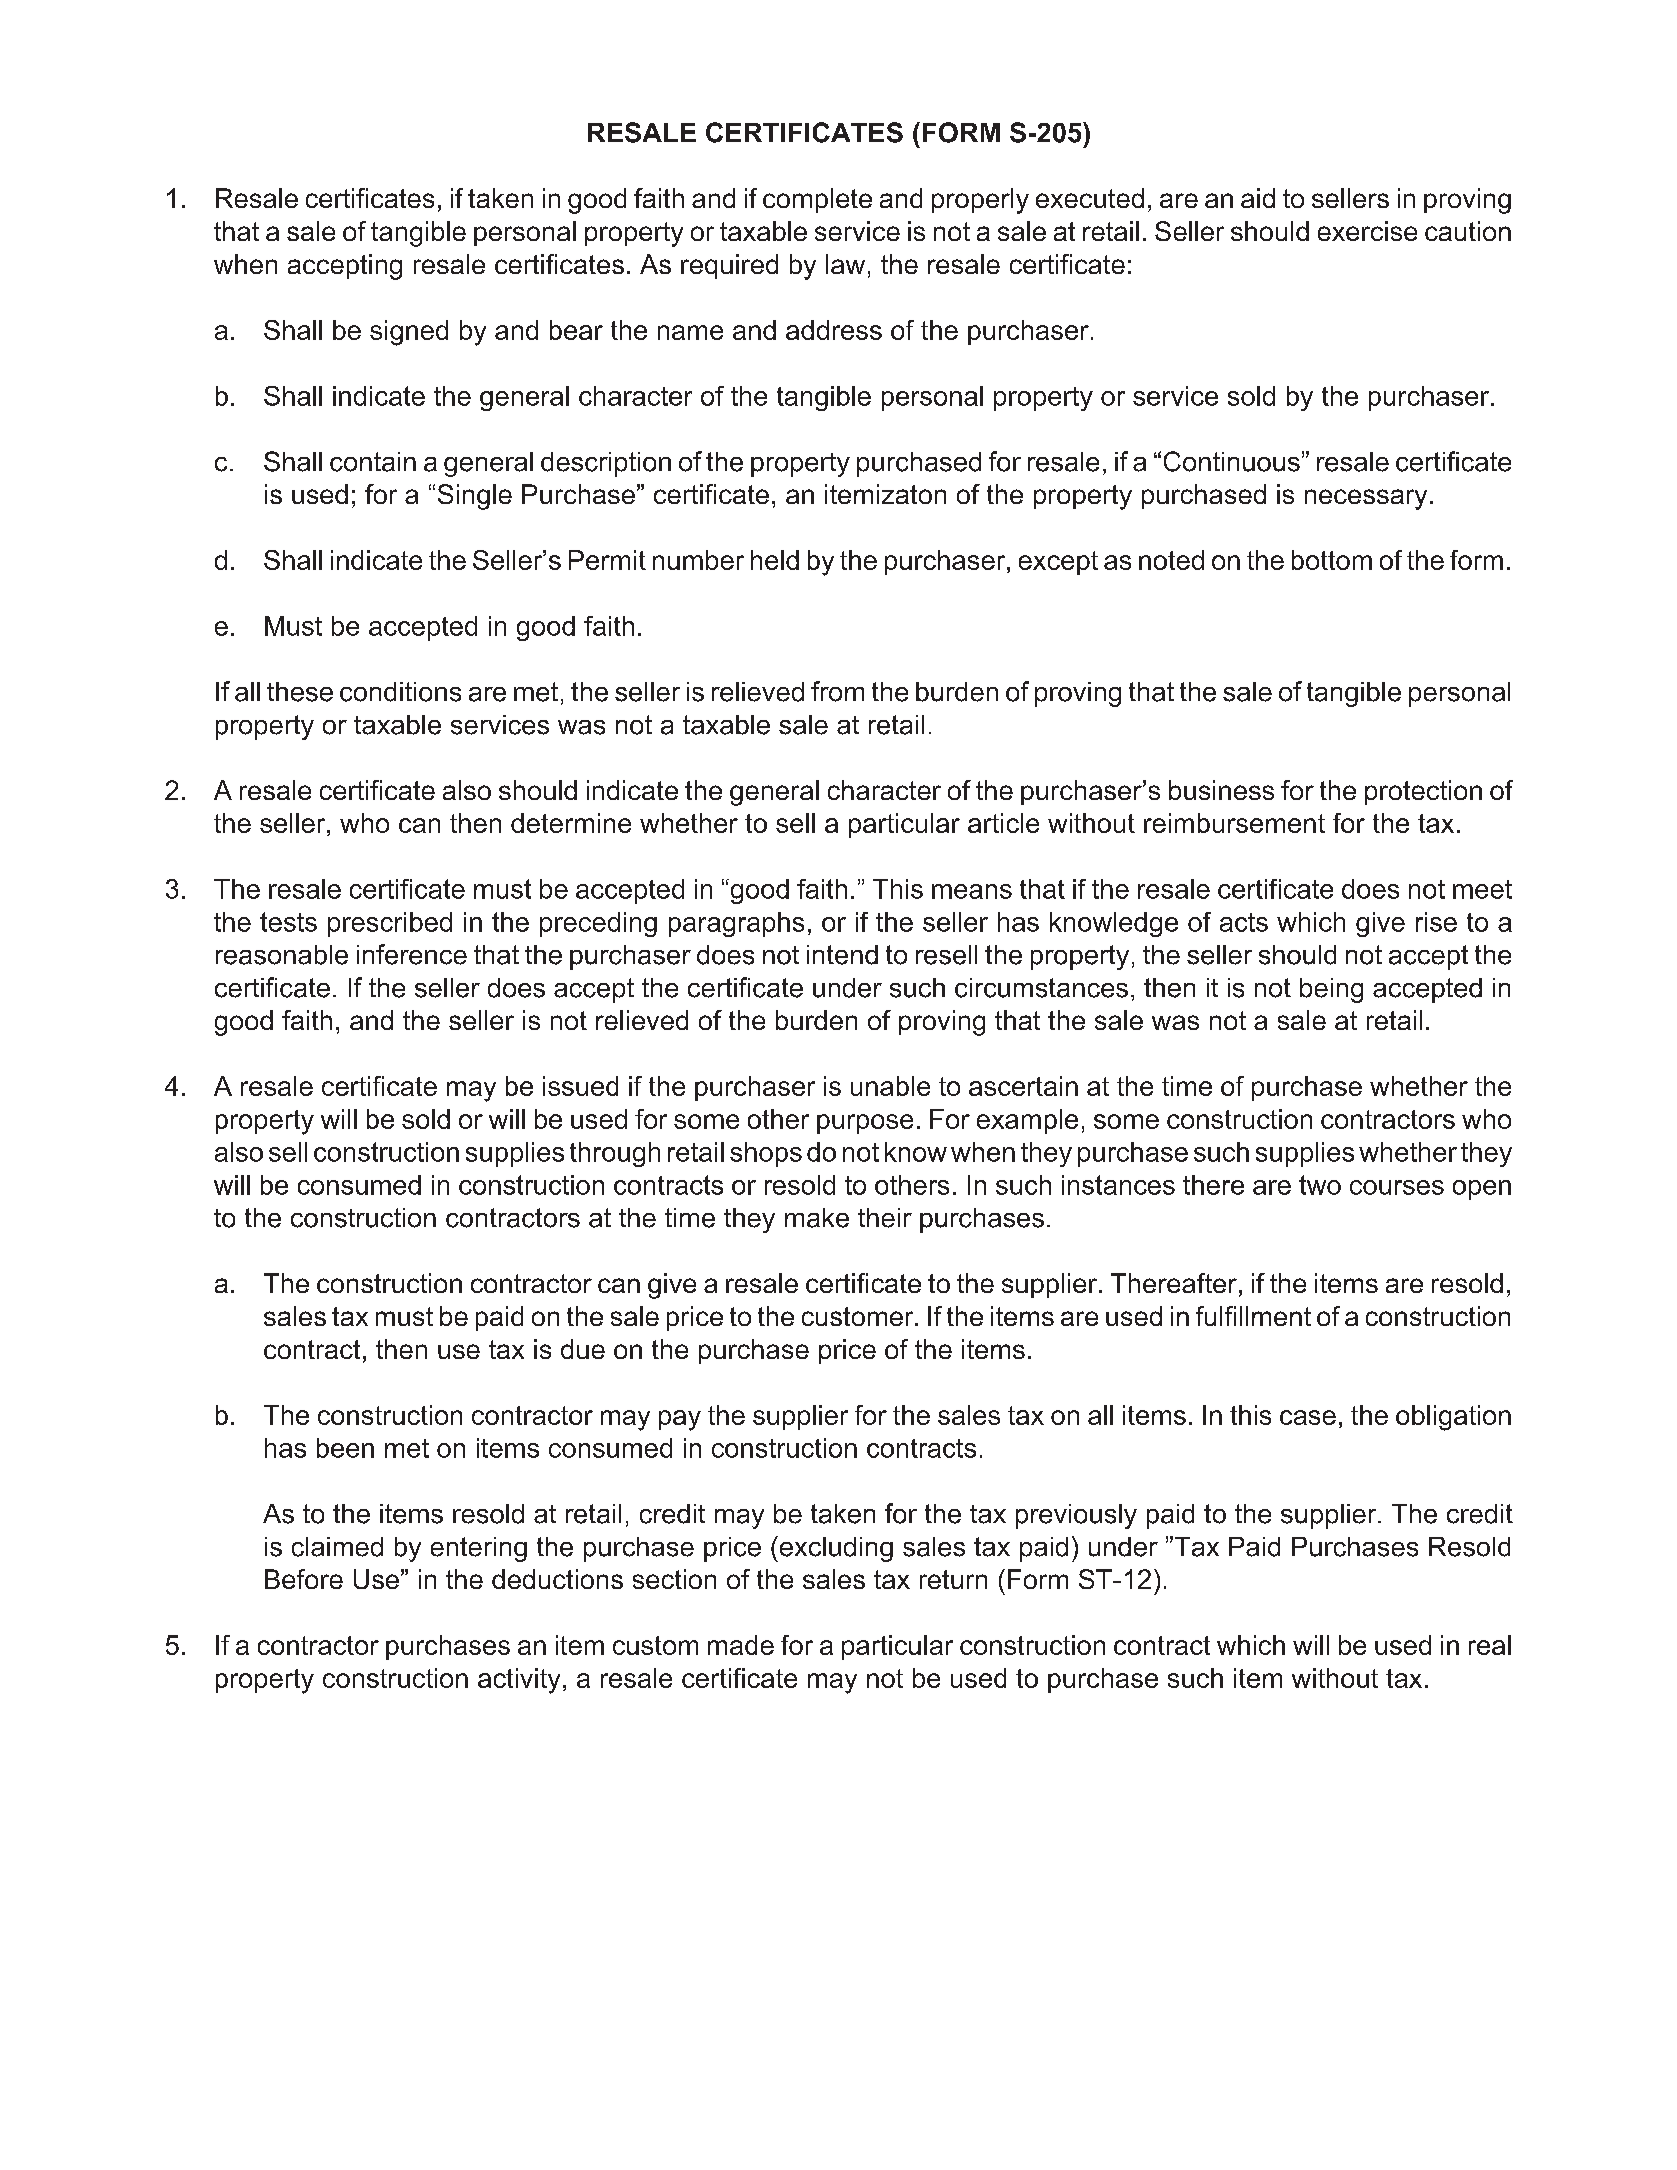 The height and width of the document is (2170, 1677). Describe the element at coordinates (409, 333) in the document. I see `signed` at that location.
